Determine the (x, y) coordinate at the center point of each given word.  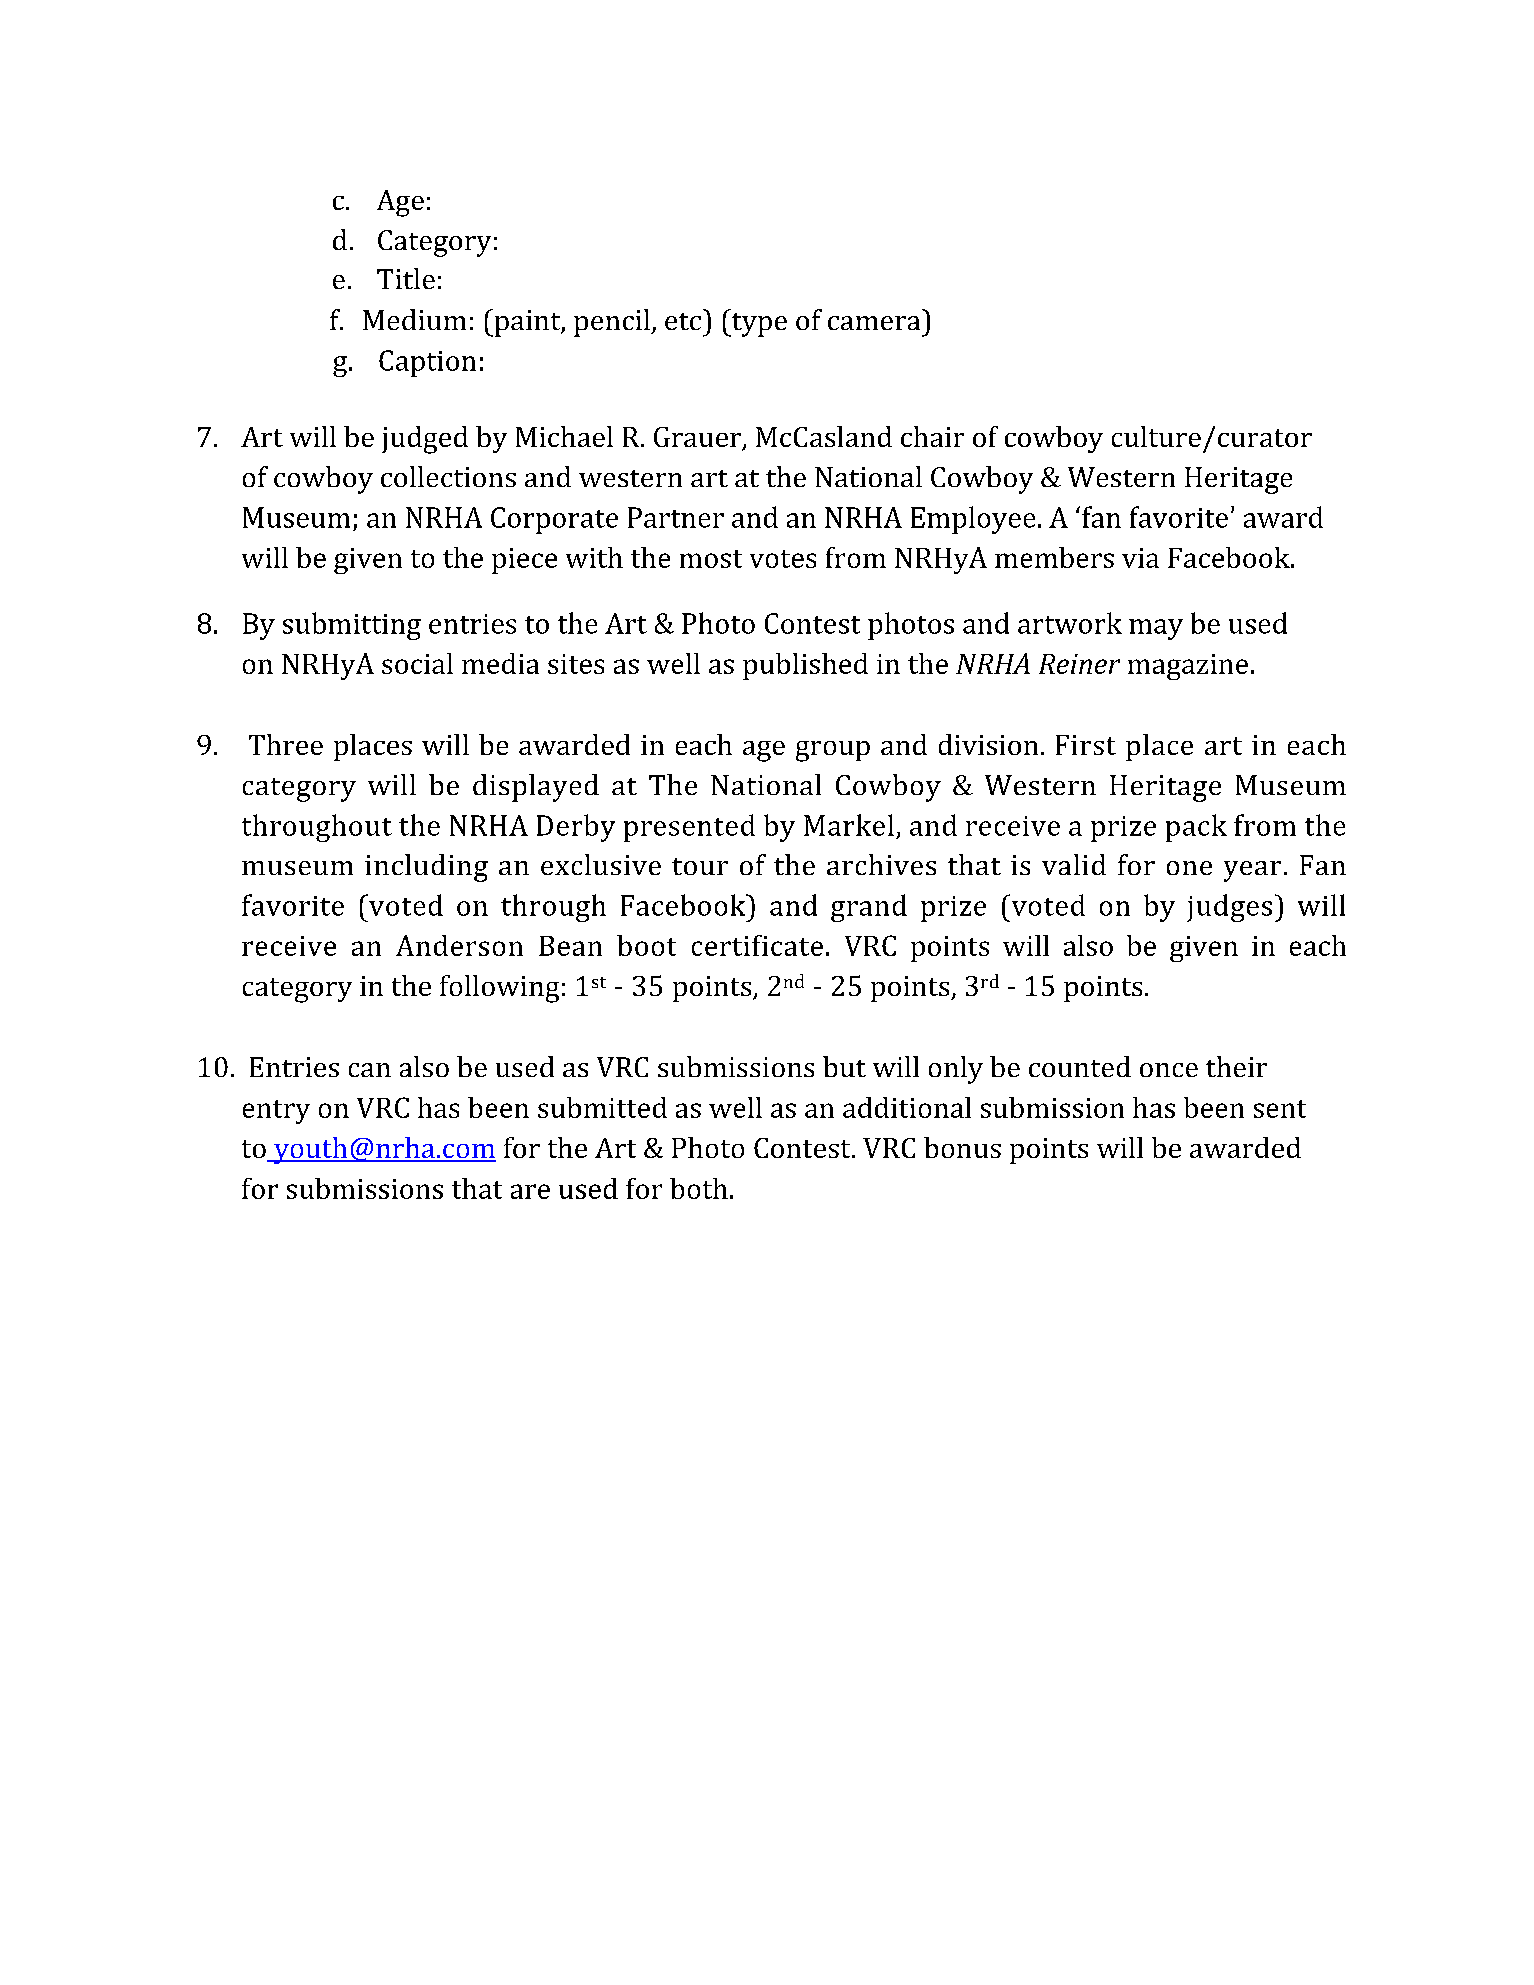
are (530, 1191)
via (1140, 558)
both (699, 1188)
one (1189, 868)
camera (874, 323)
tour (700, 866)
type (758, 325)
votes (783, 559)
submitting (352, 626)
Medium (414, 319)
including (426, 868)
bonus (962, 1147)
